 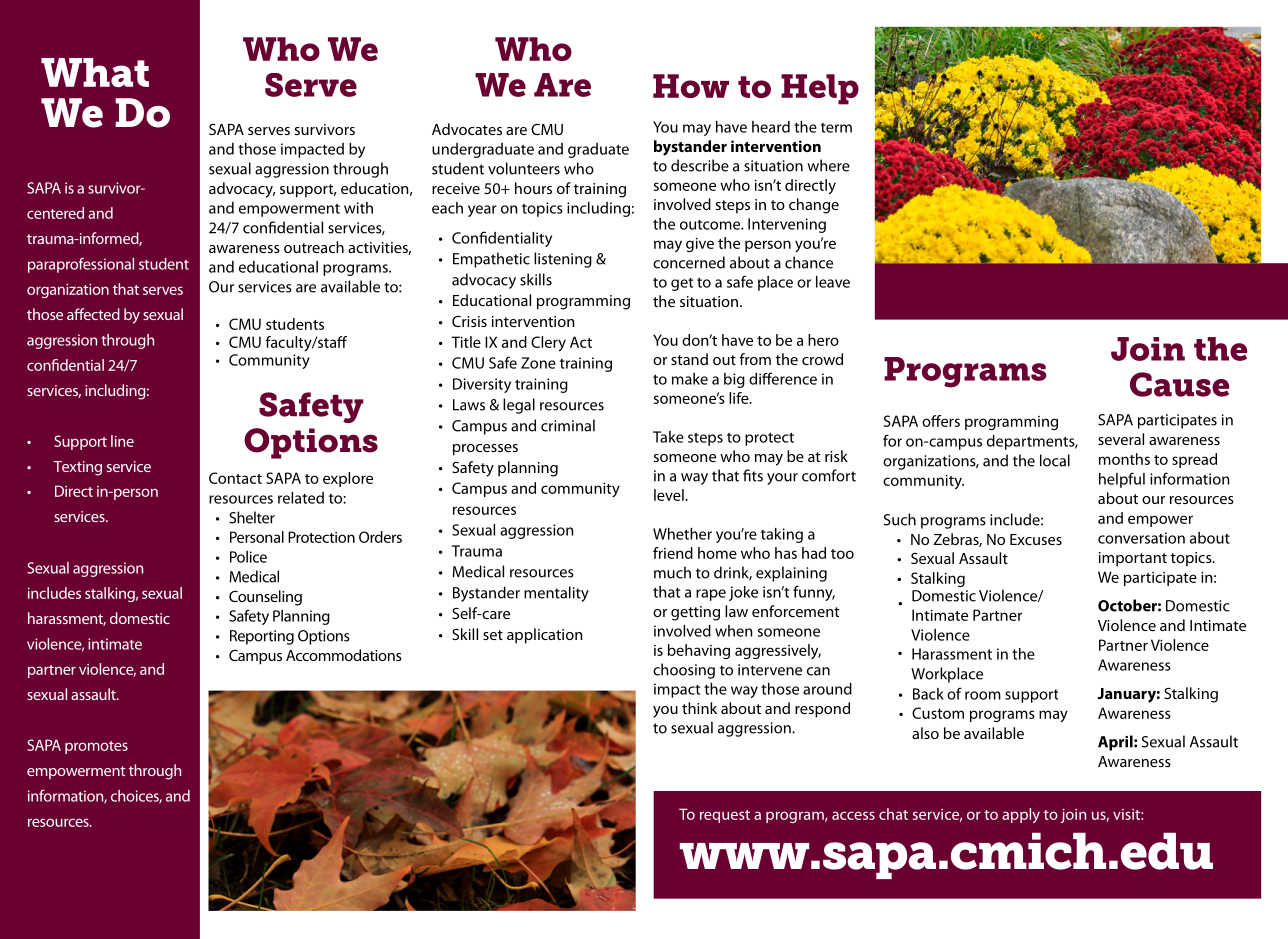 What do you see at coordinates (1055, 460) in the screenshot?
I see `local` at bounding box center [1055, 460].
